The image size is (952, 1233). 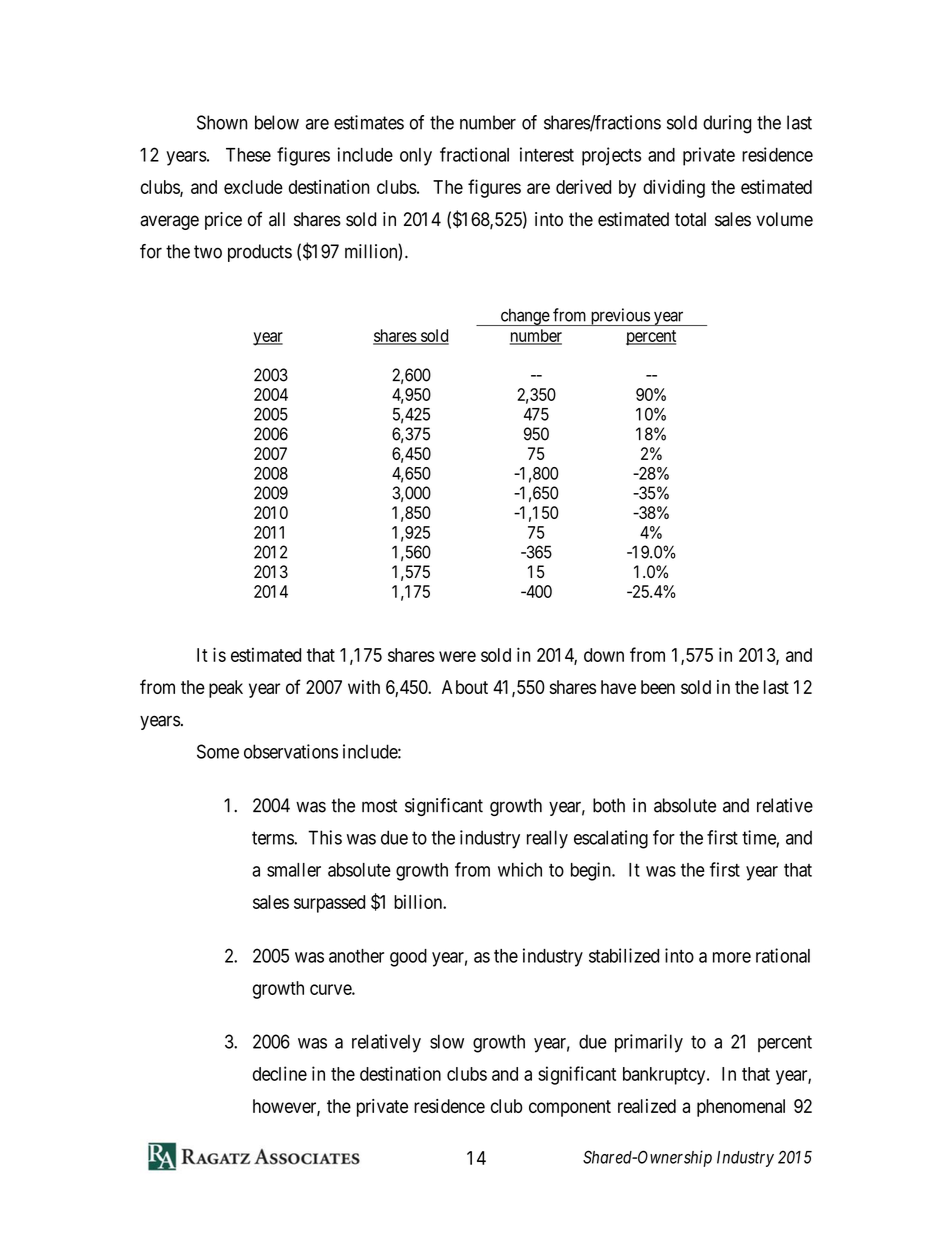 What do you see at coordinates (727, 124) in the document?
I see `during` at bounding box center [727, 124].
